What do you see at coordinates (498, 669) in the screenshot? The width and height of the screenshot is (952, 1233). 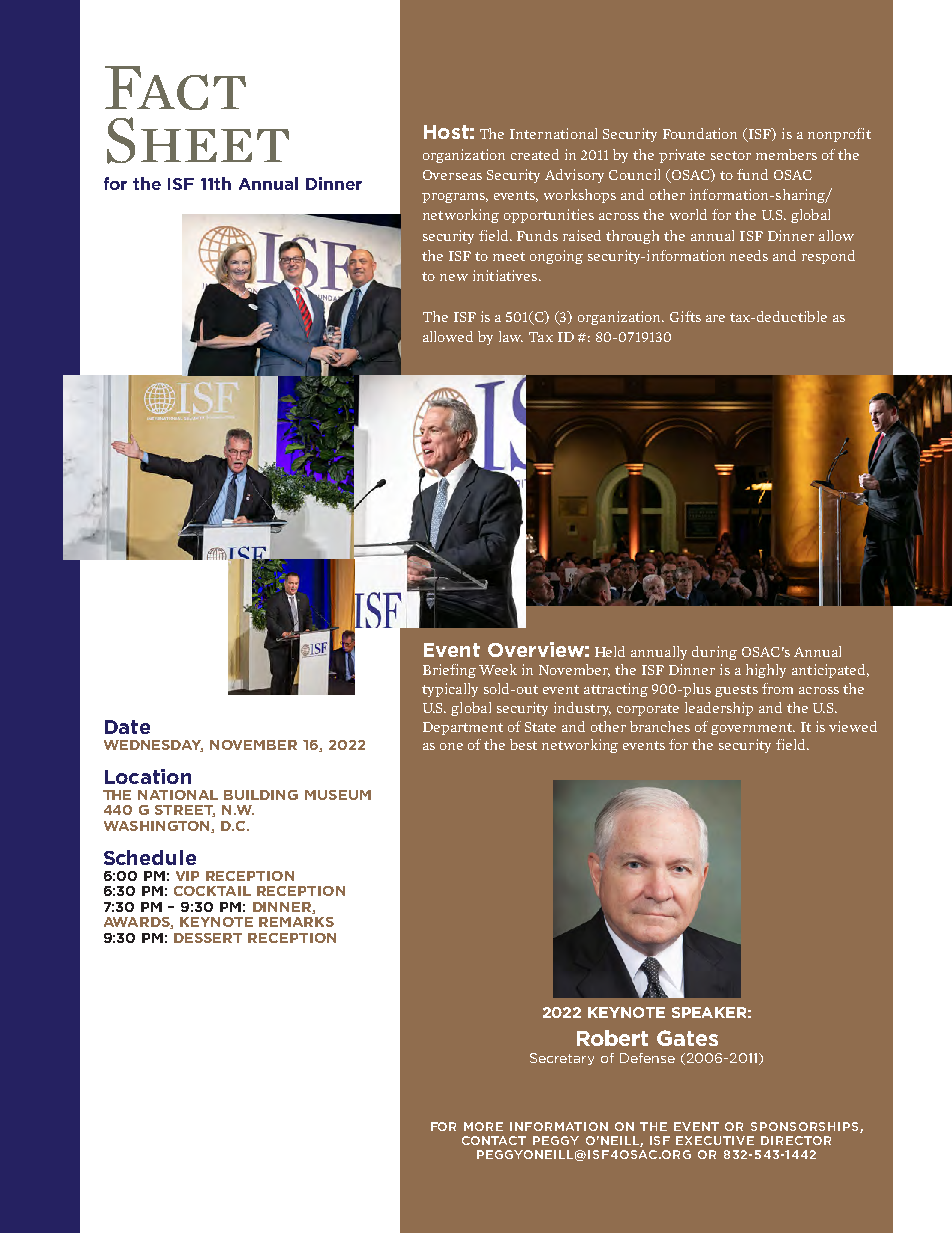 I see `Week` at bounding box center [498, 669].
